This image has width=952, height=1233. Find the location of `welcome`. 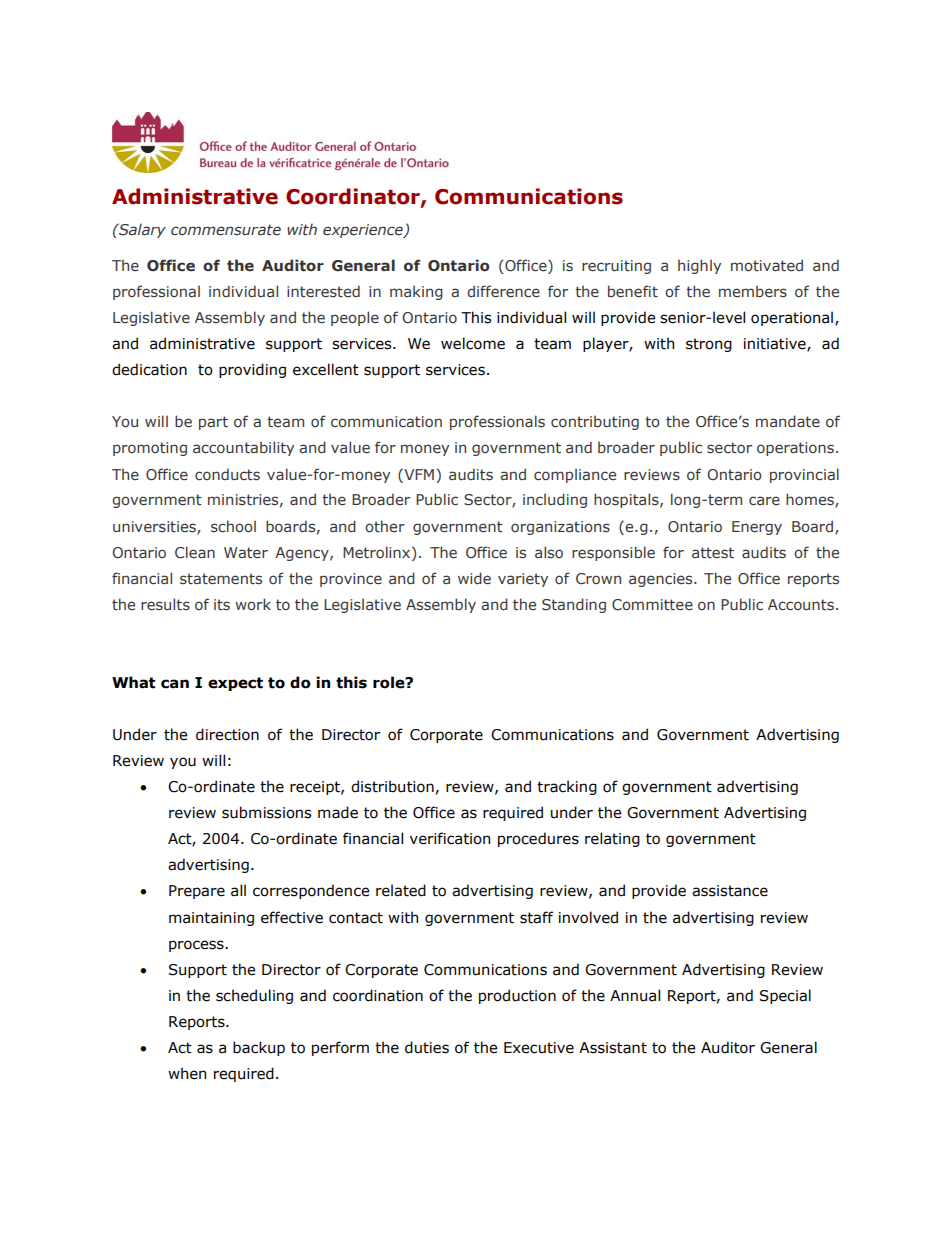

welcome is located at coordinates (473, 343).
